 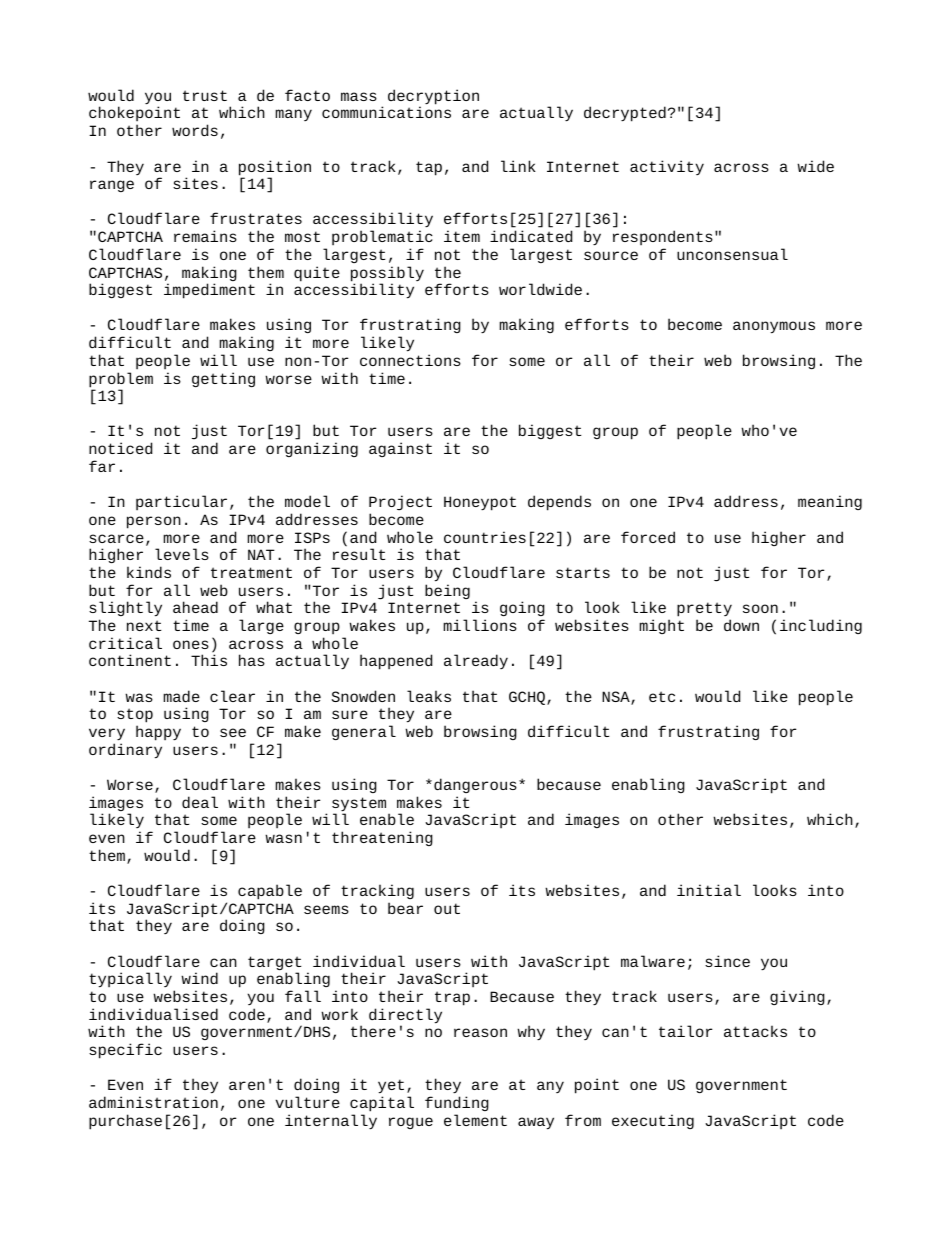 What do you see at coordinates (153, 1102) in the screenshot?
I see `administration` at bounding box center [153, 1102].
